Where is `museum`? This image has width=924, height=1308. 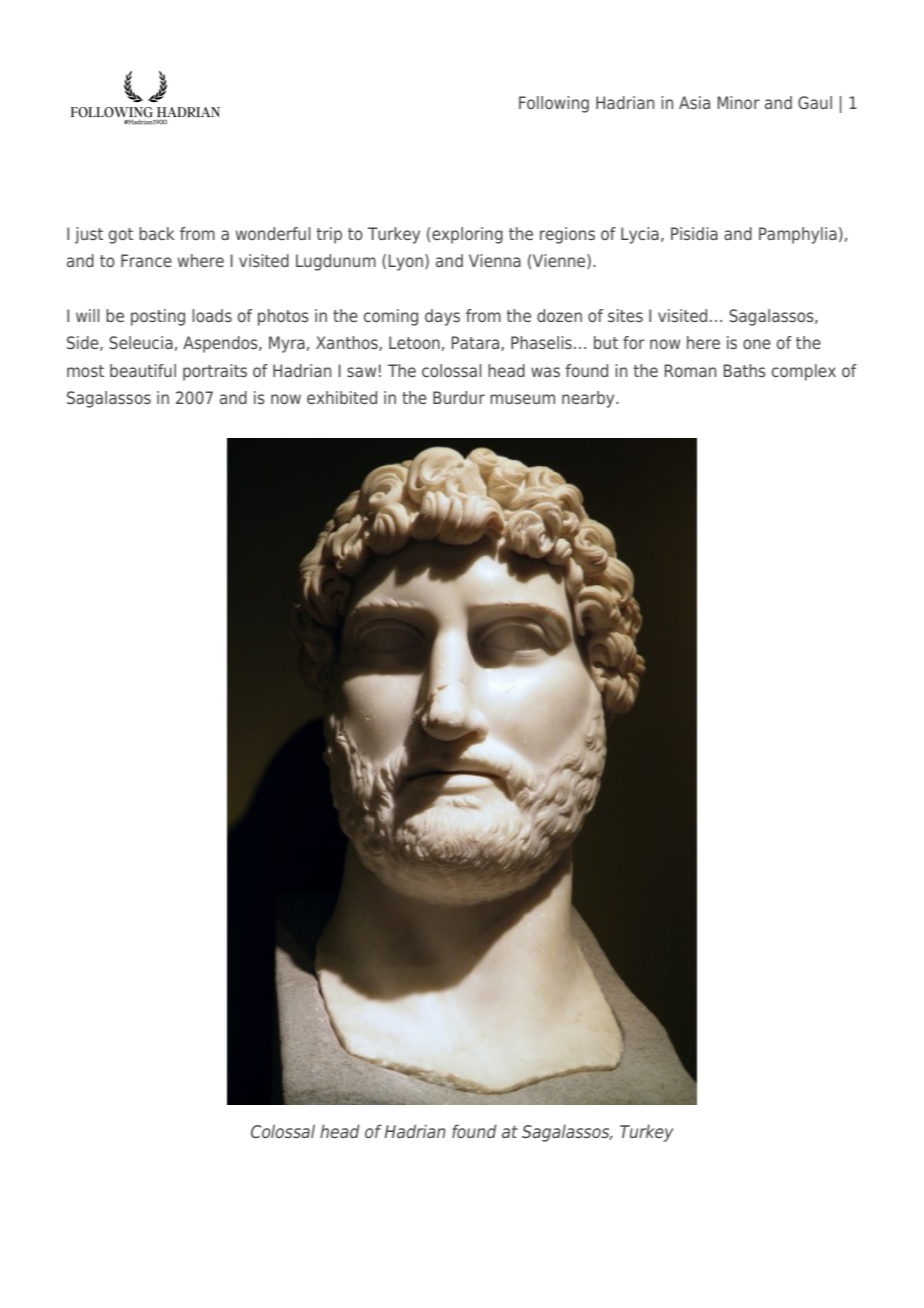
museum is located at coordinates (522, 399).
